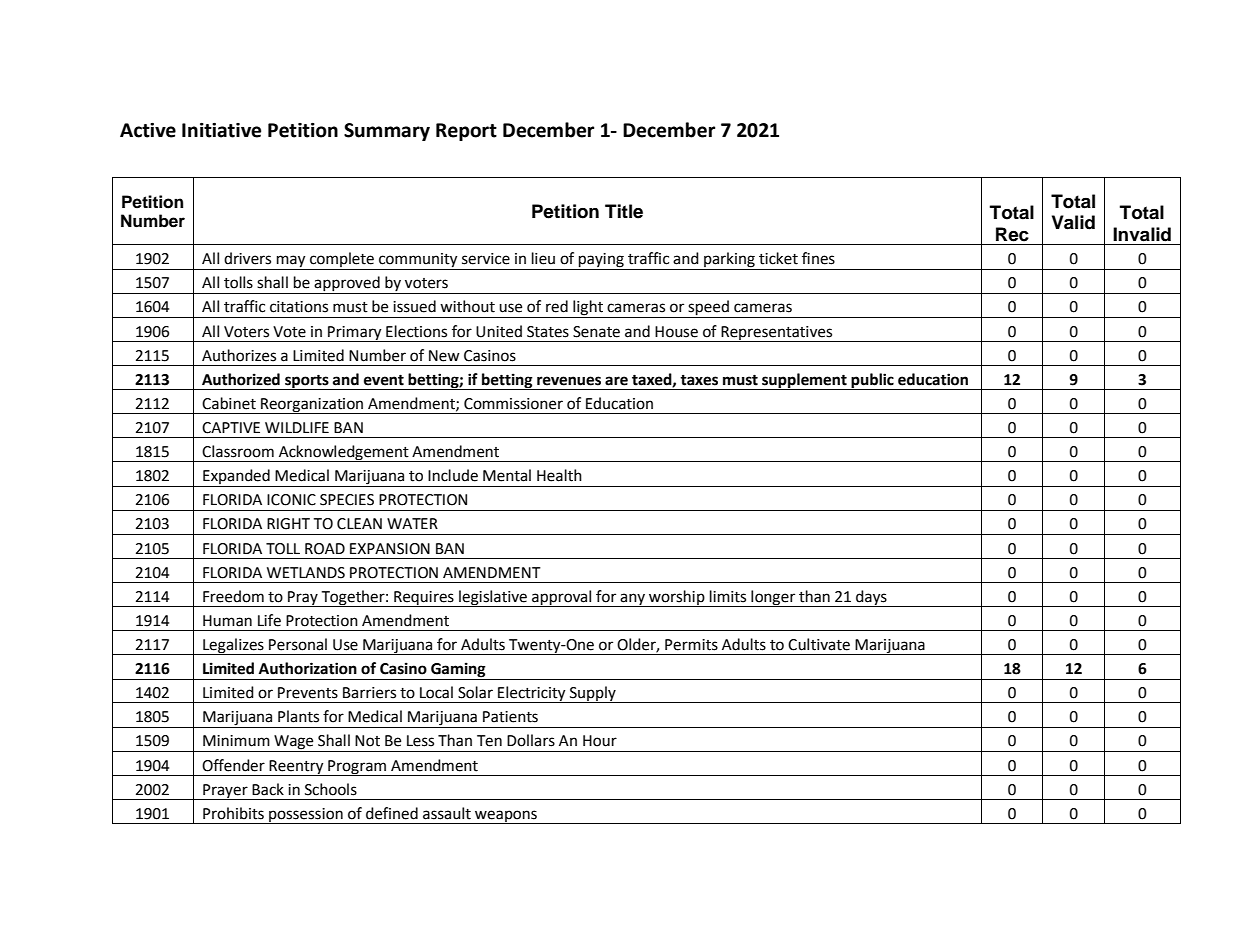  I want to click on Back, so click(268, 789).
